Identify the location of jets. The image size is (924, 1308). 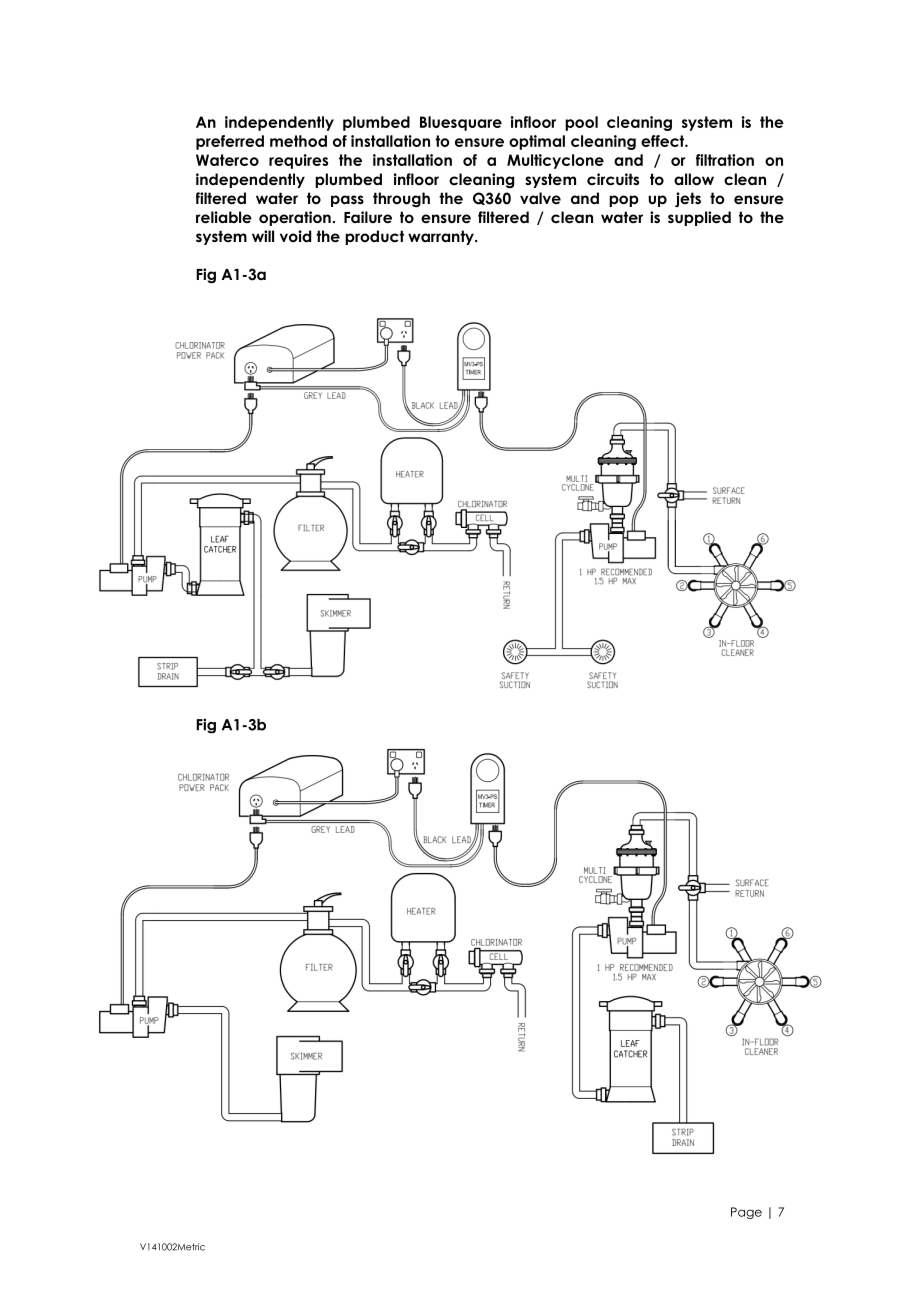
(688, 199).
